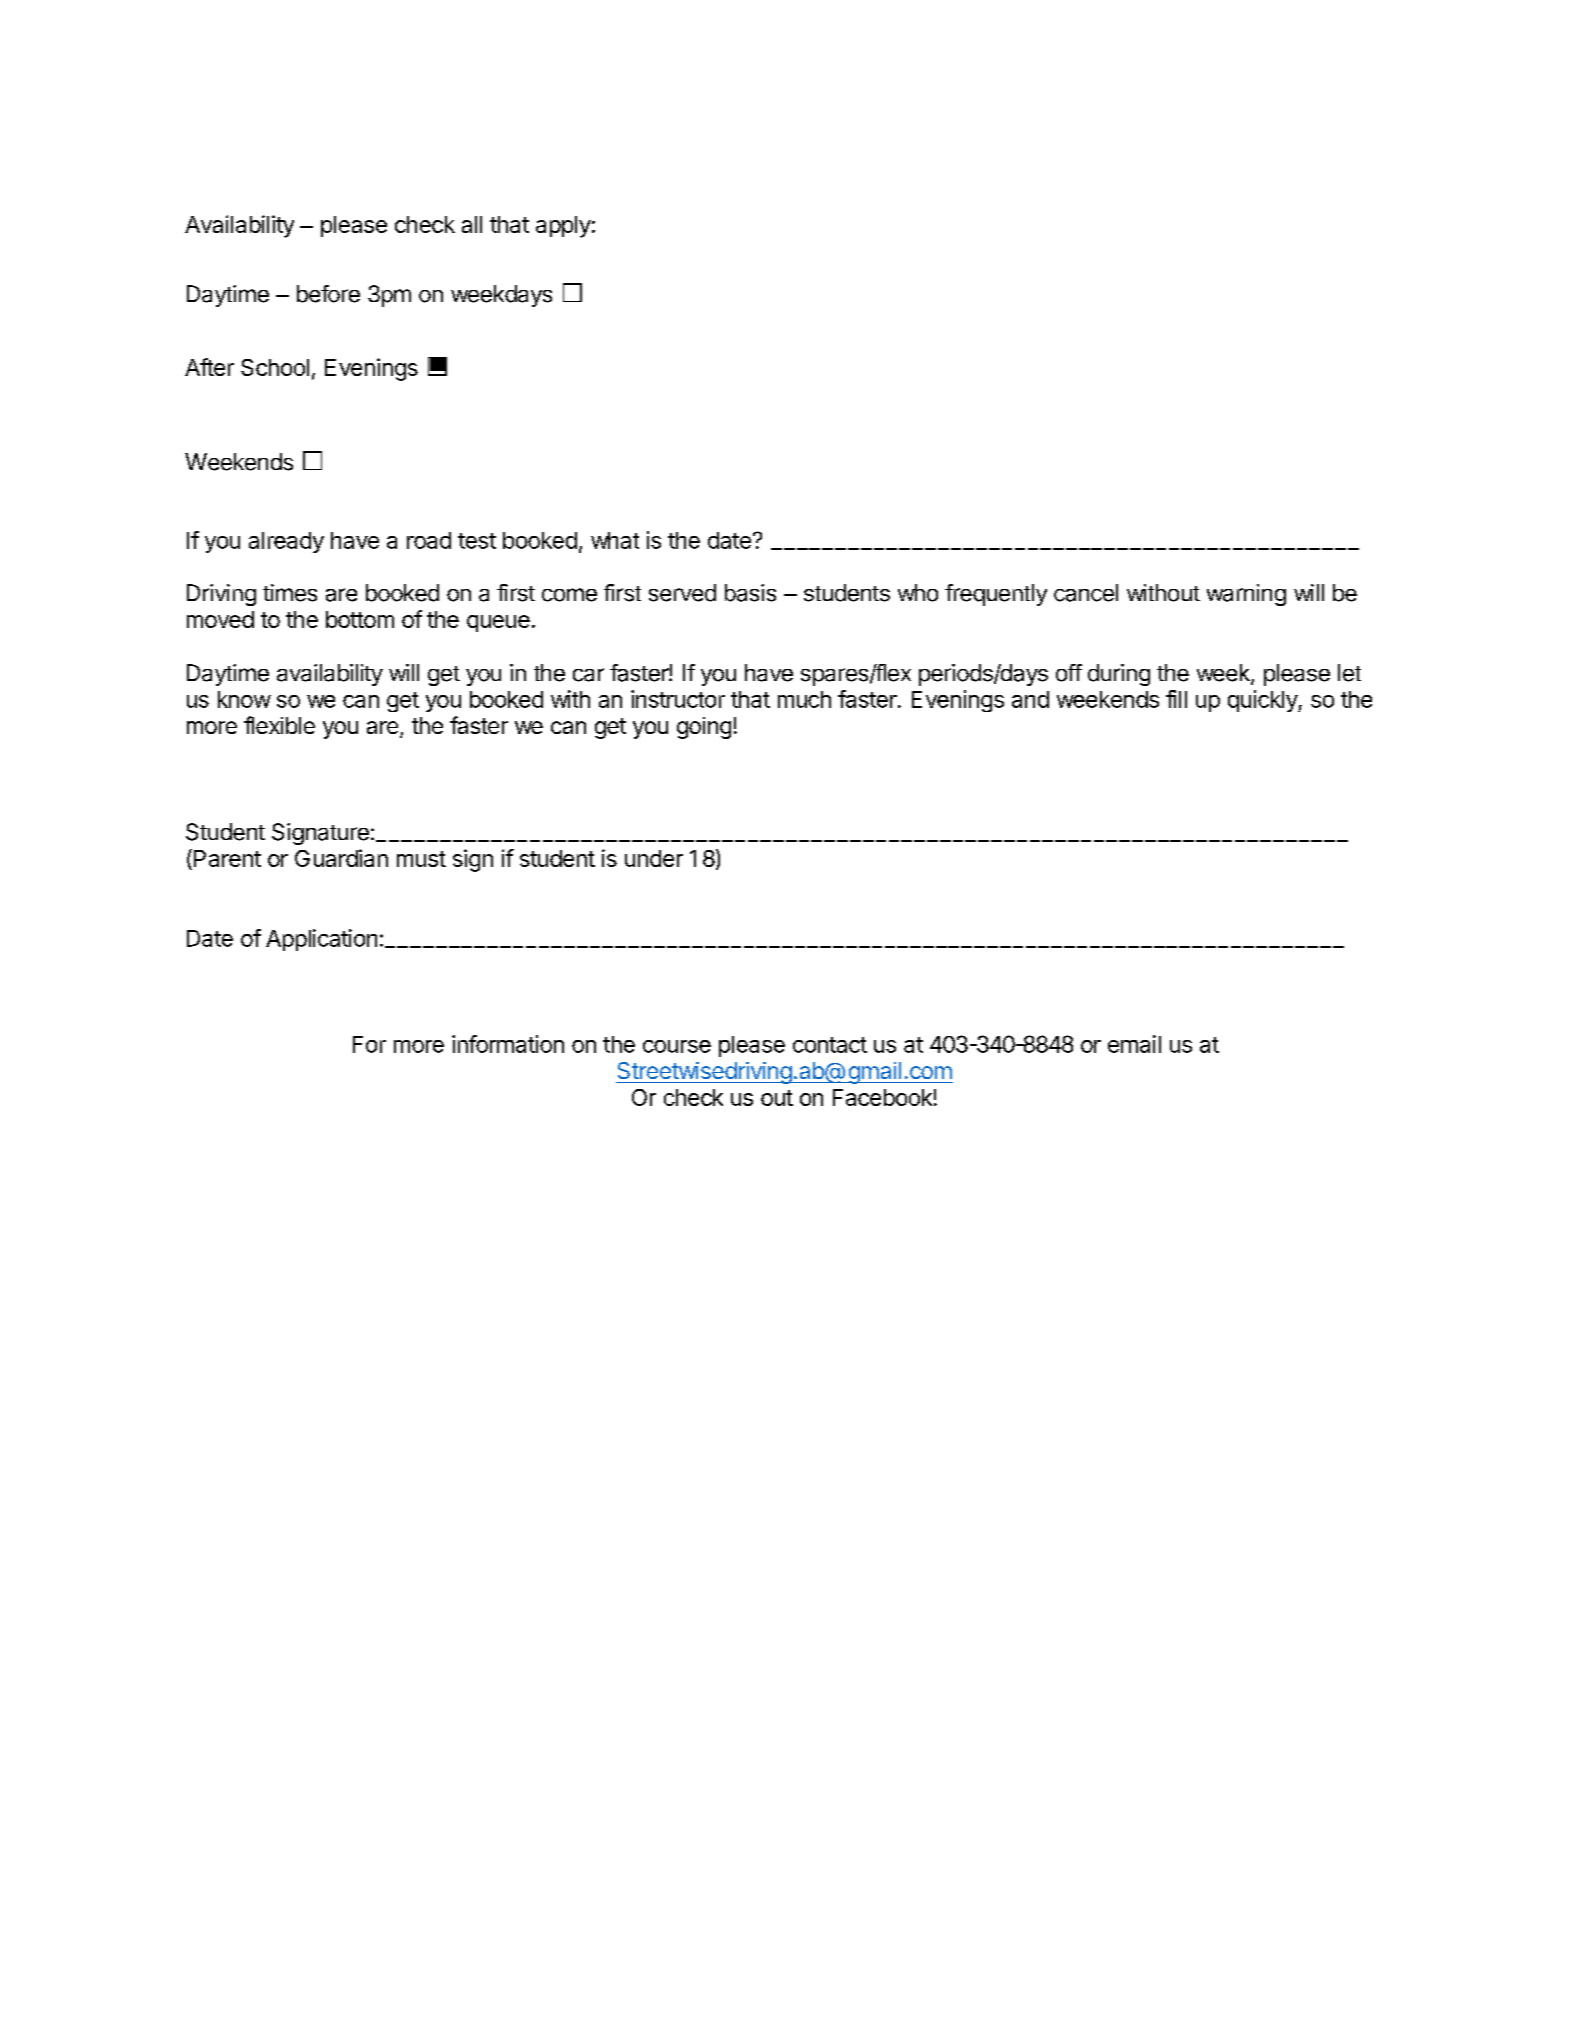  What do you see at coordinates (704, 728) in the screenshot?
I see `going` at bounding box center [704, 728].
